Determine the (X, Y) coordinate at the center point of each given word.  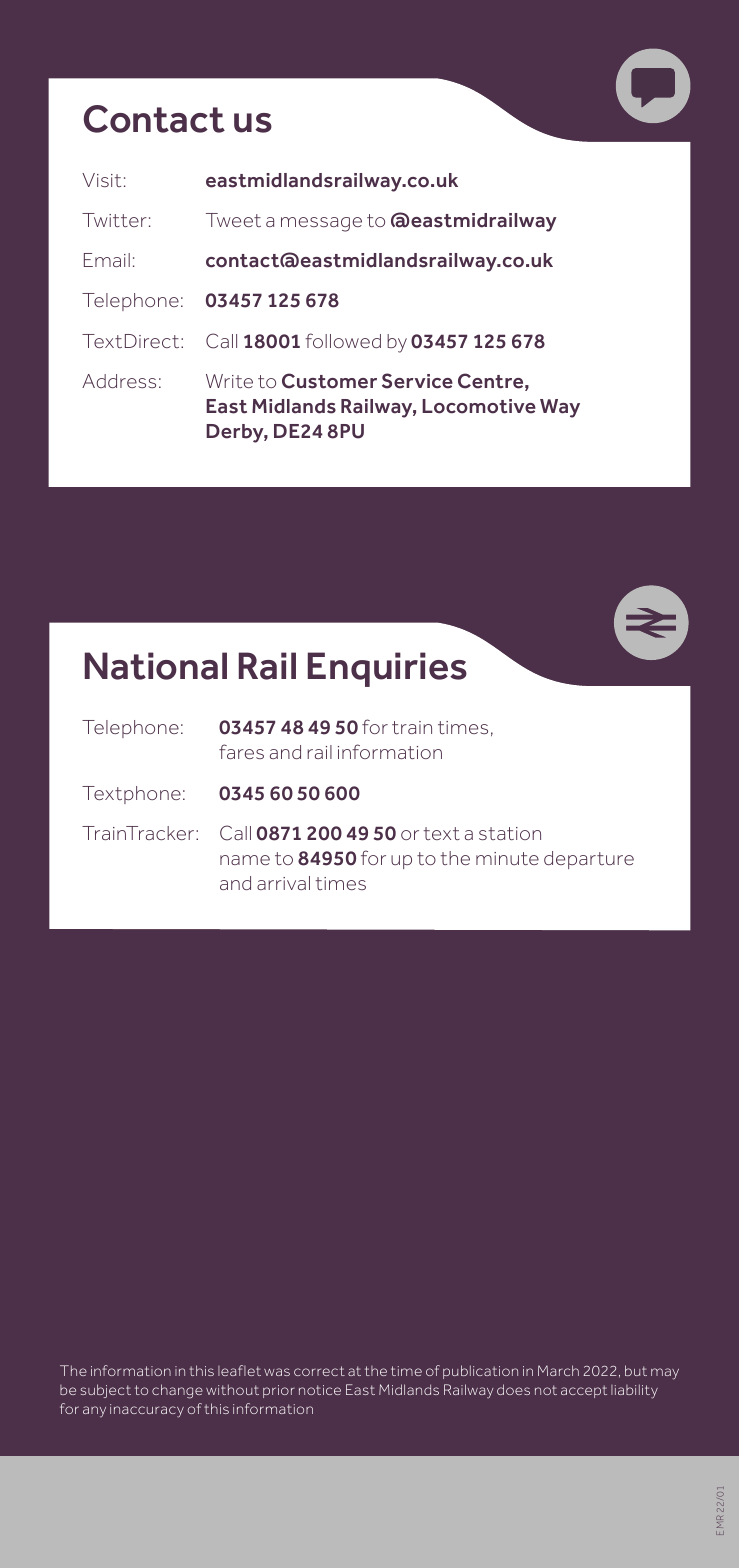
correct (319, 1371)
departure (589, 860)
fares (241, 751)
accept (584, 1391)
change (177, 1391)
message (321, 224)
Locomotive (479, 406)
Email (107, 260)
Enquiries (387, 669)
